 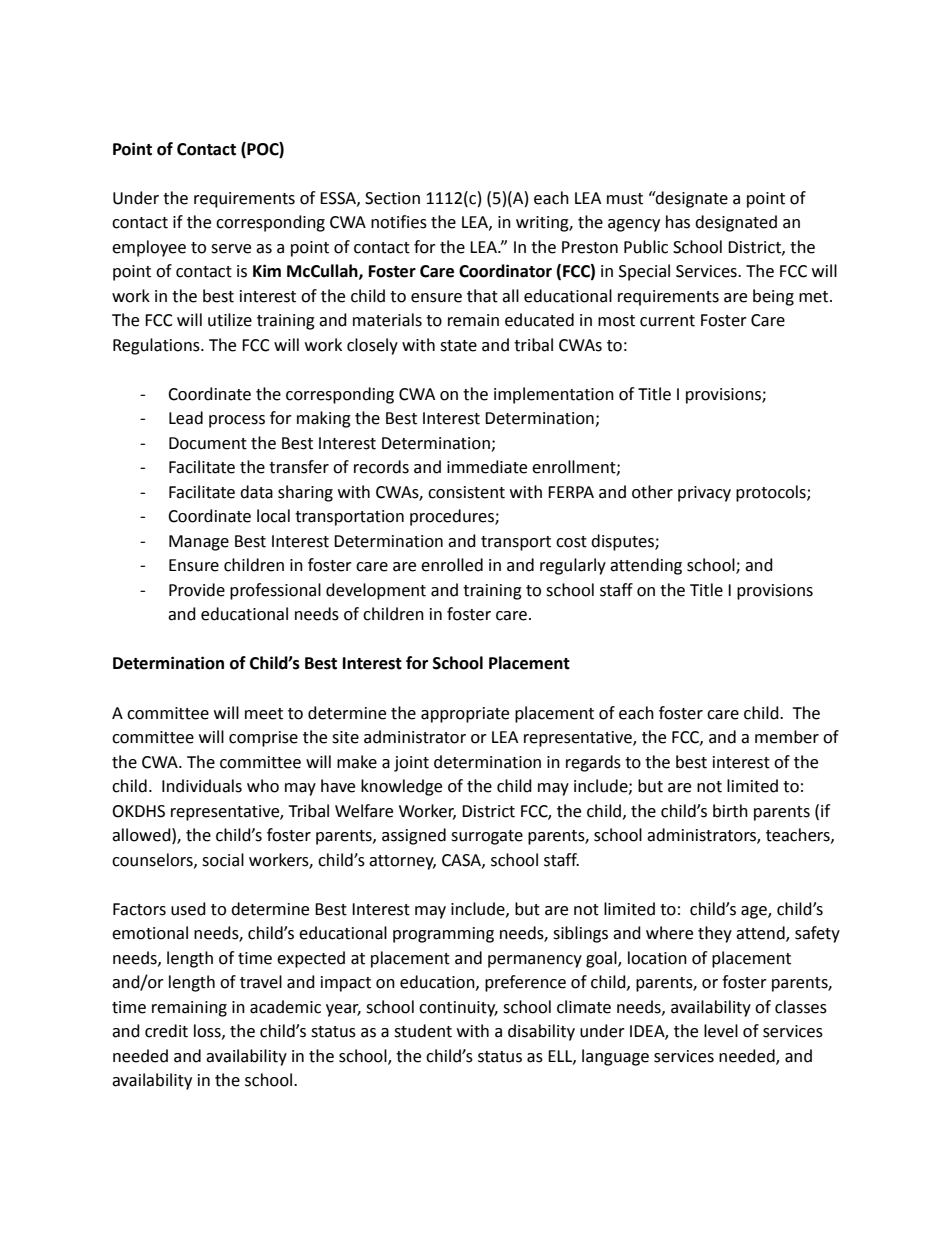 What do you see at coordinates (787, 737) in the document?
I see `member` at bounding box center [787, 737].
